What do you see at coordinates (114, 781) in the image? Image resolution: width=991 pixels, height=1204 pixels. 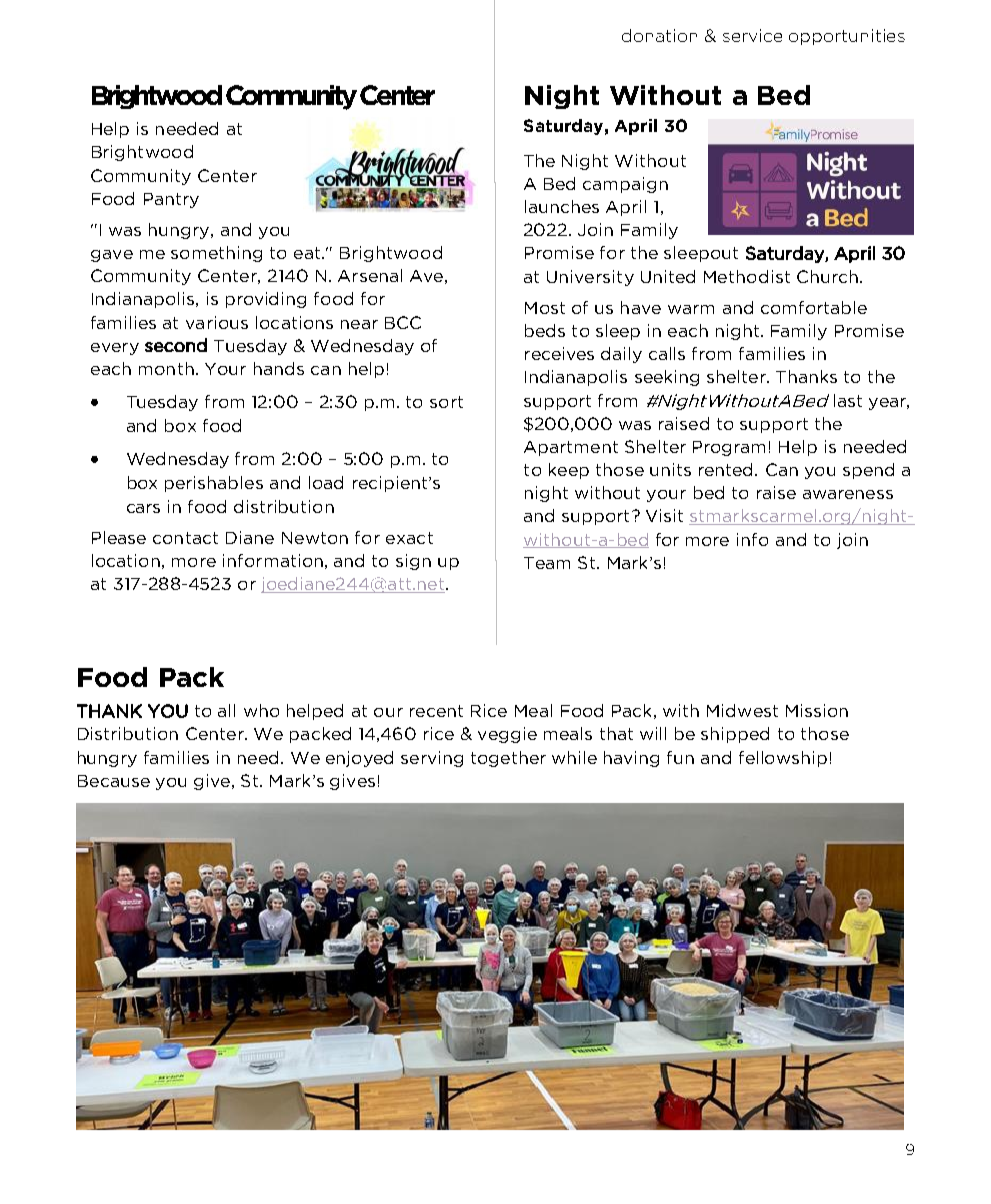 I see `Because` at bounding box center [114, 781].
